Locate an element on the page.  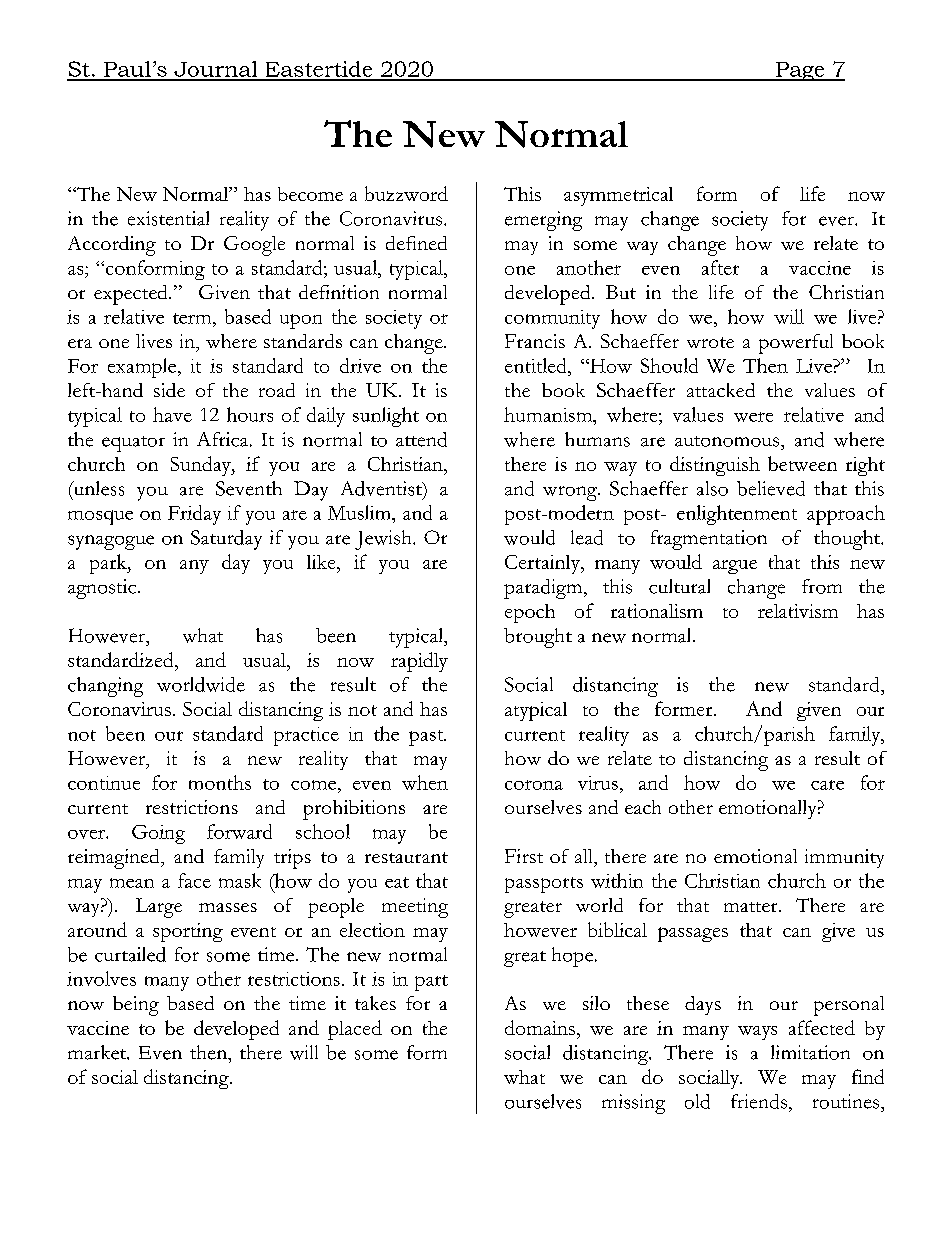
Page is located at coordinates (800, 71).
